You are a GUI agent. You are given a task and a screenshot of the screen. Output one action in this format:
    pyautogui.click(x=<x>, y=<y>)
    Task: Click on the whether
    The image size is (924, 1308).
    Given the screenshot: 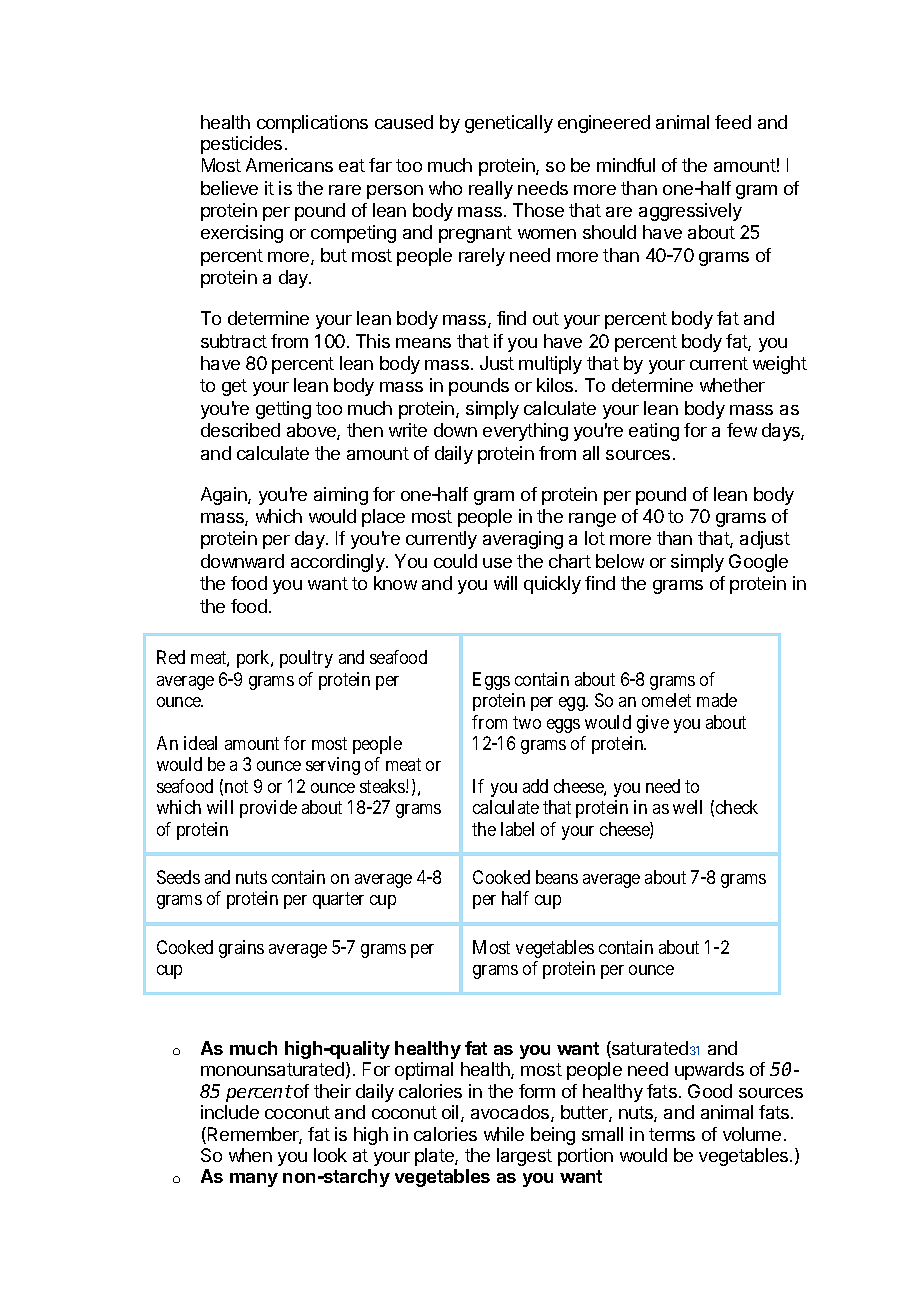 What is the action you would take?
    pyautogui.click(x=732, y=385)
